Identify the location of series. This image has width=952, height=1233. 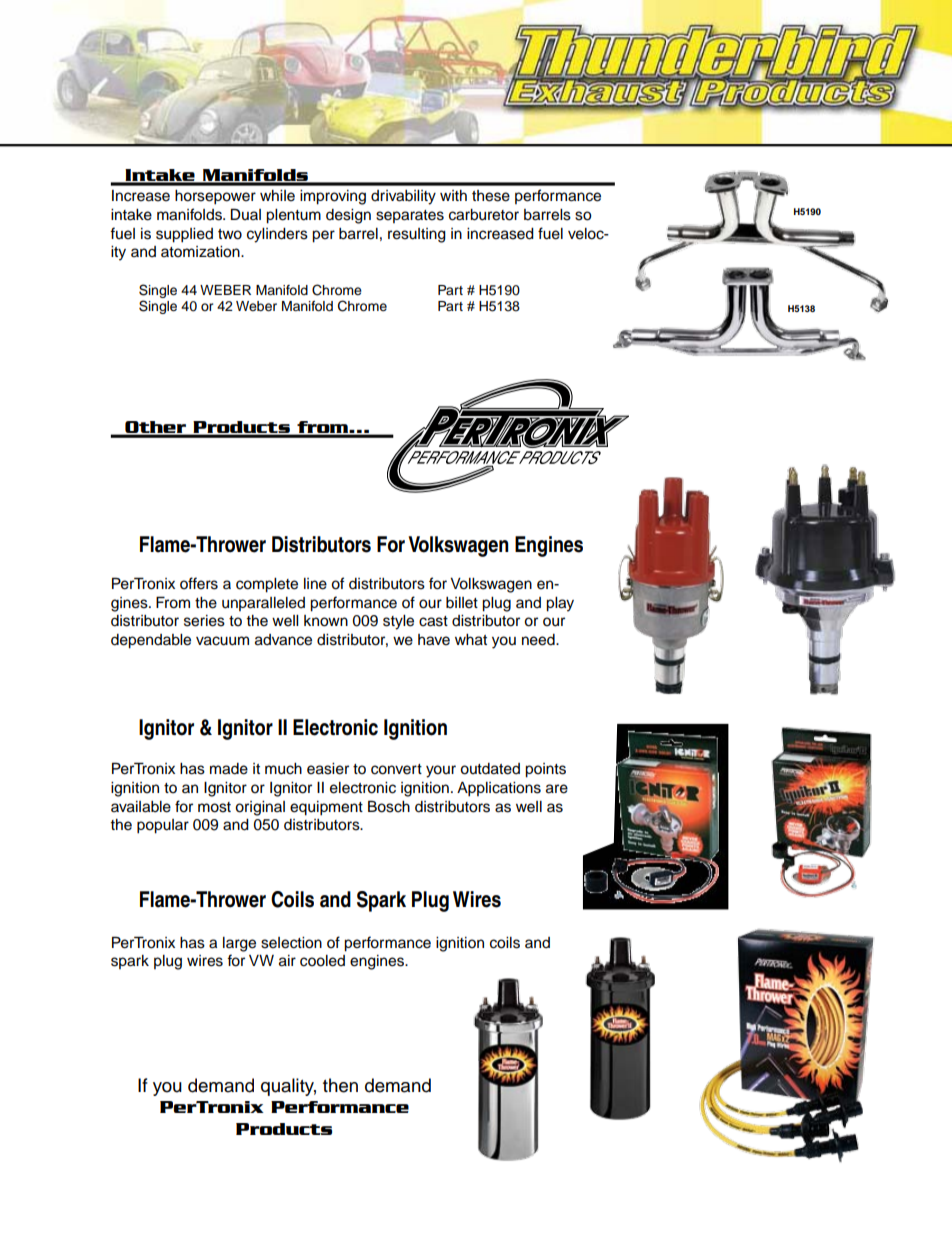
(204, 621).
